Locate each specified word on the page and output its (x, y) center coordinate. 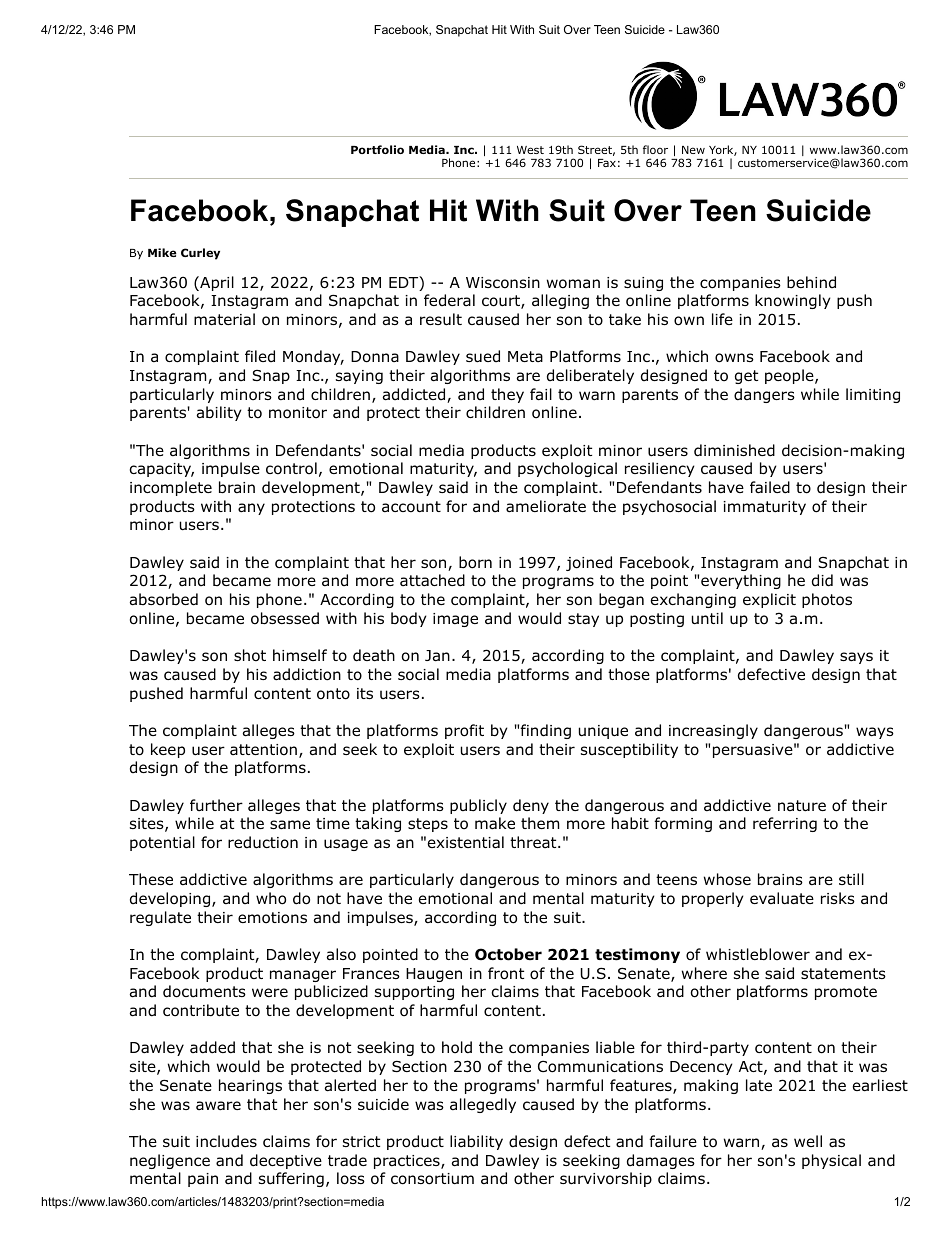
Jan (437, 656)
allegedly (483, 1105)
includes (226, 1141)
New (693, 150)
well (808, 1141)
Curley (200, 254)
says (856, 658)
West (530, 150)
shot (250, 655)
